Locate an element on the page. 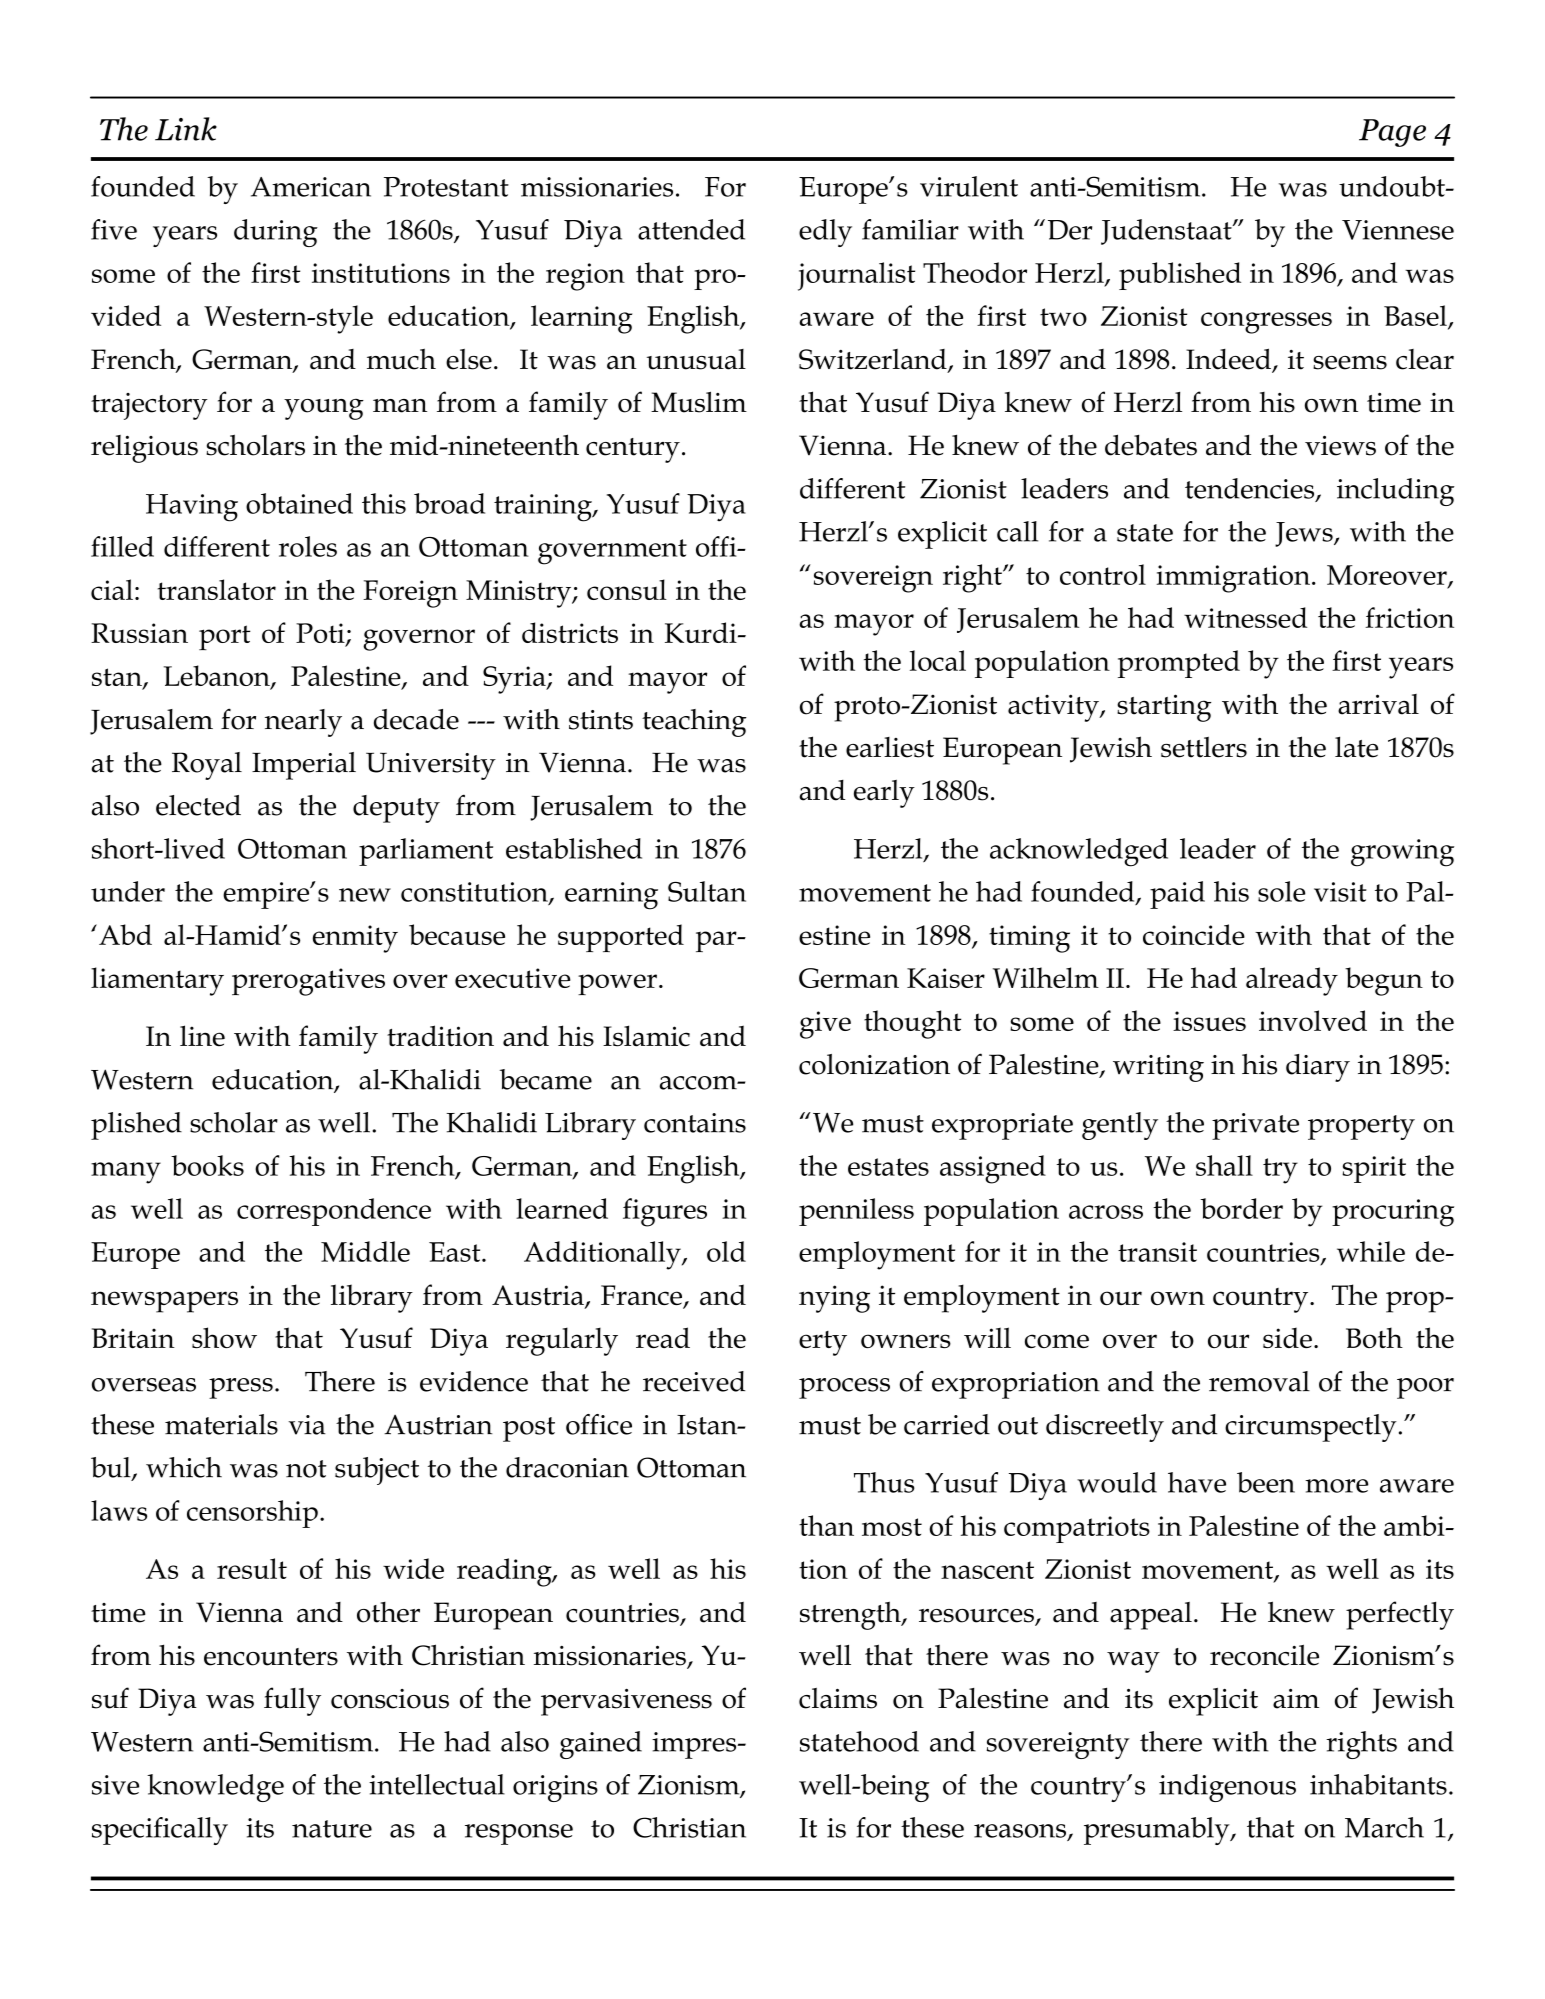 Image resolution: width=1545 pixels, height=1999 pixels. Page is located at coordinates (1392, 133).
